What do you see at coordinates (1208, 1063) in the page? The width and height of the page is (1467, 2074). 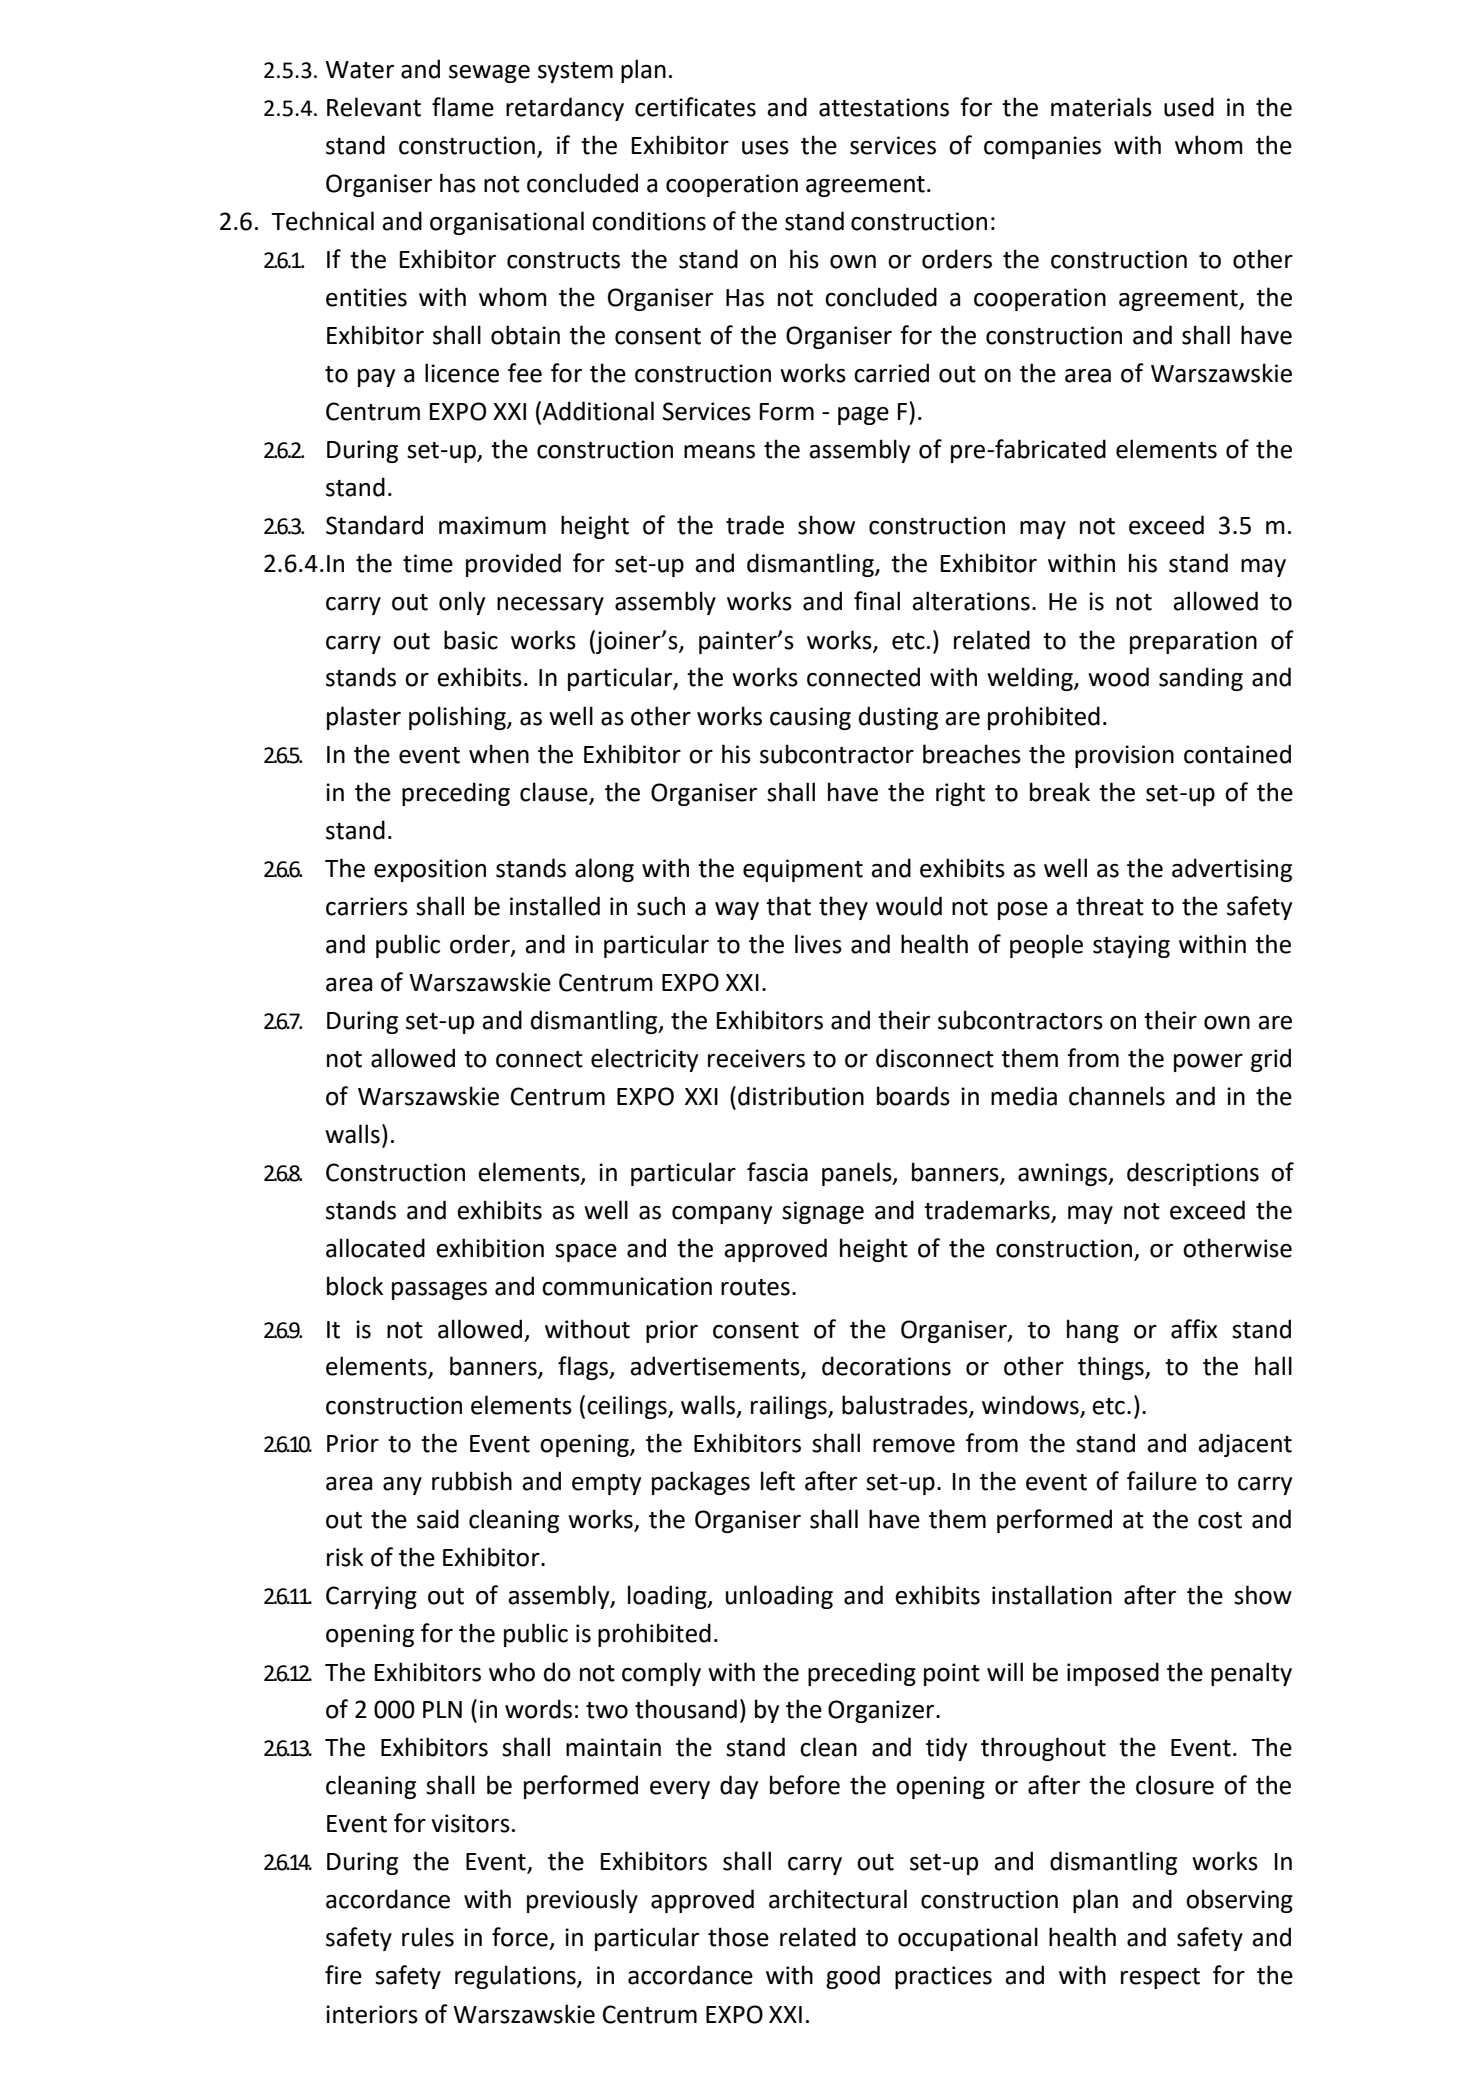 I see `power` at bounding box center [1208, 1063].
